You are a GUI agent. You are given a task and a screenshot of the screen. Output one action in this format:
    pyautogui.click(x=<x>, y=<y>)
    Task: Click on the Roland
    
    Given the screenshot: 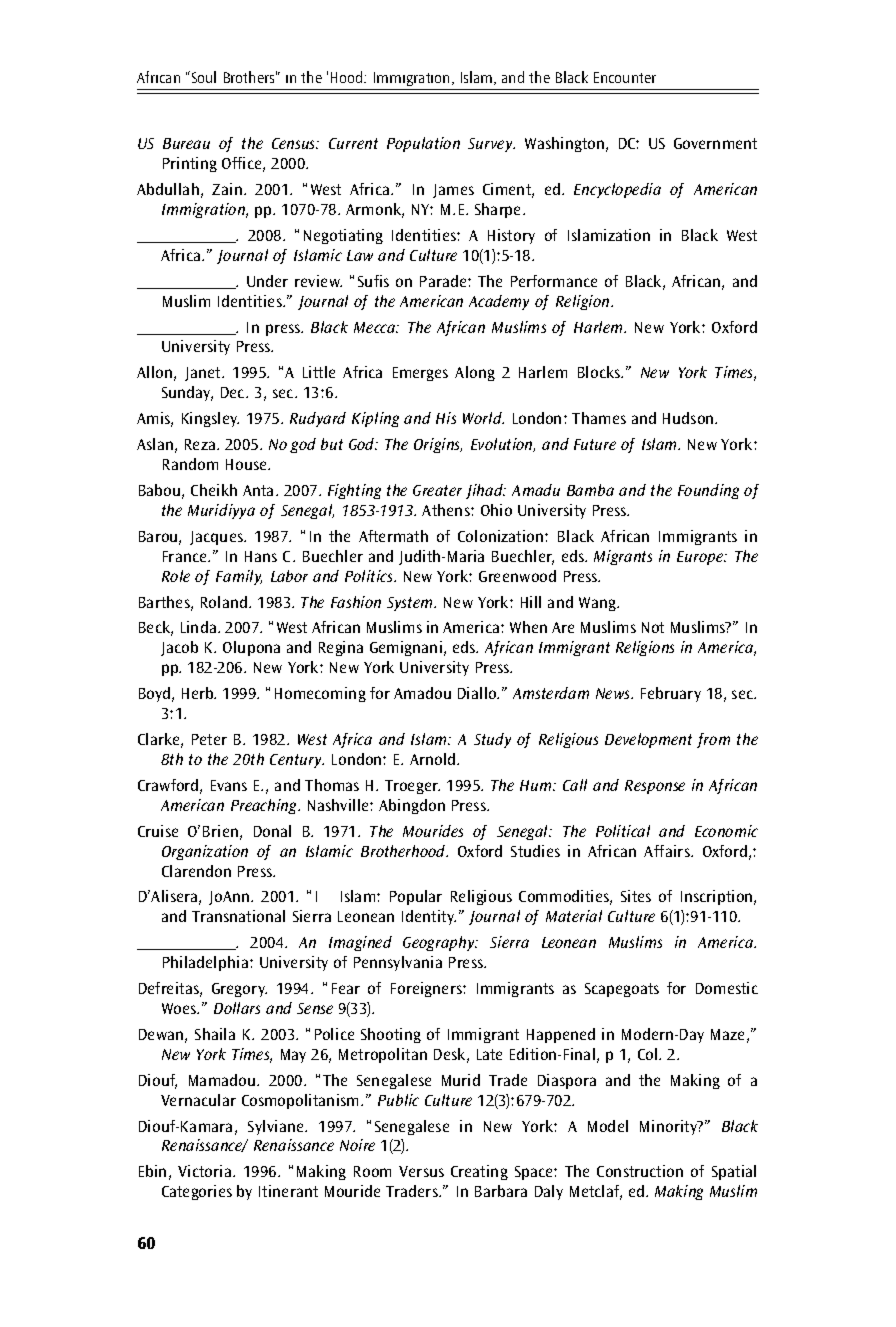 What is the action you would take?
    pyautogui.click(x=224, y=602)
